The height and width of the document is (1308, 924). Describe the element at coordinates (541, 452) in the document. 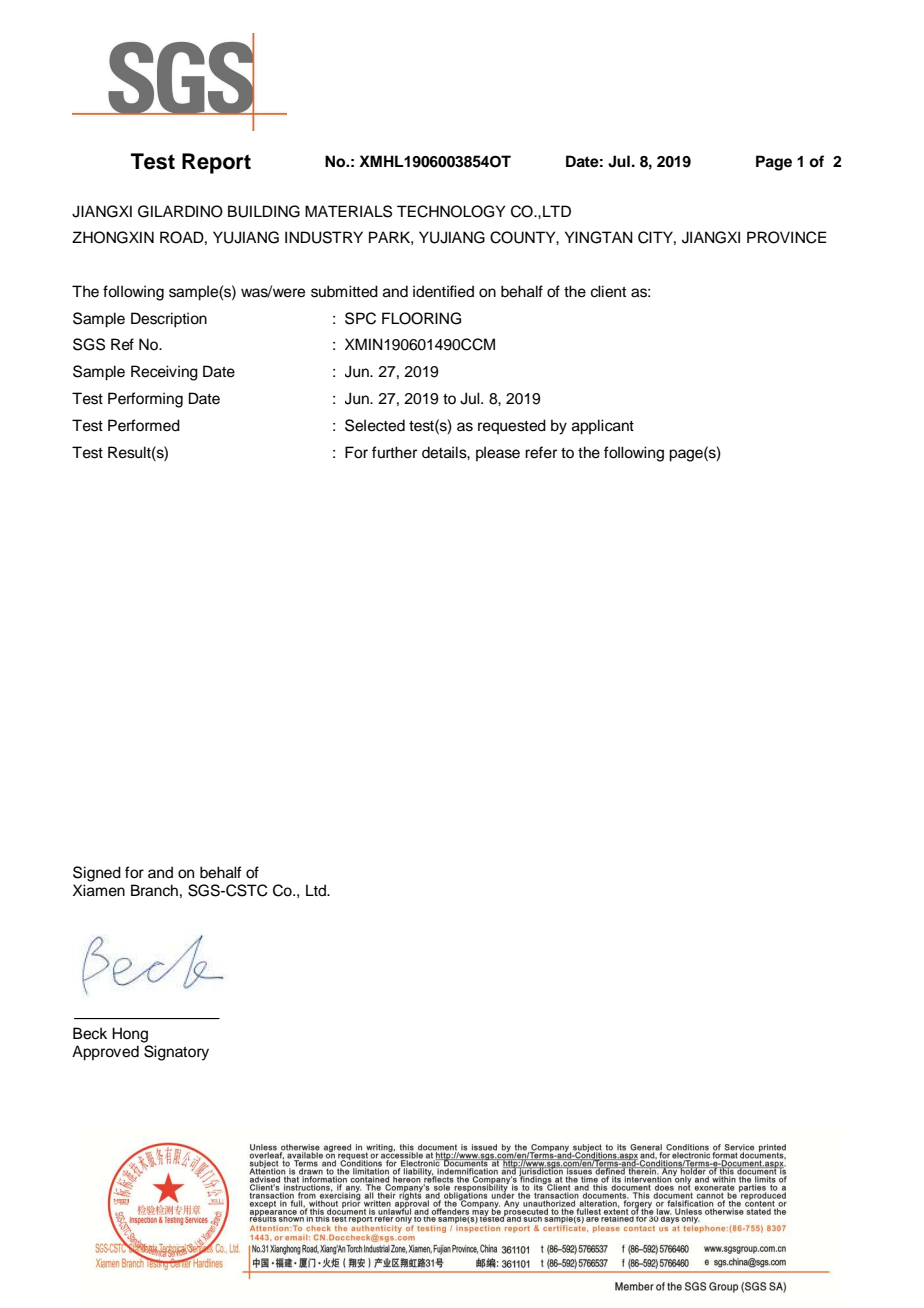

I see `refer` at that location.
